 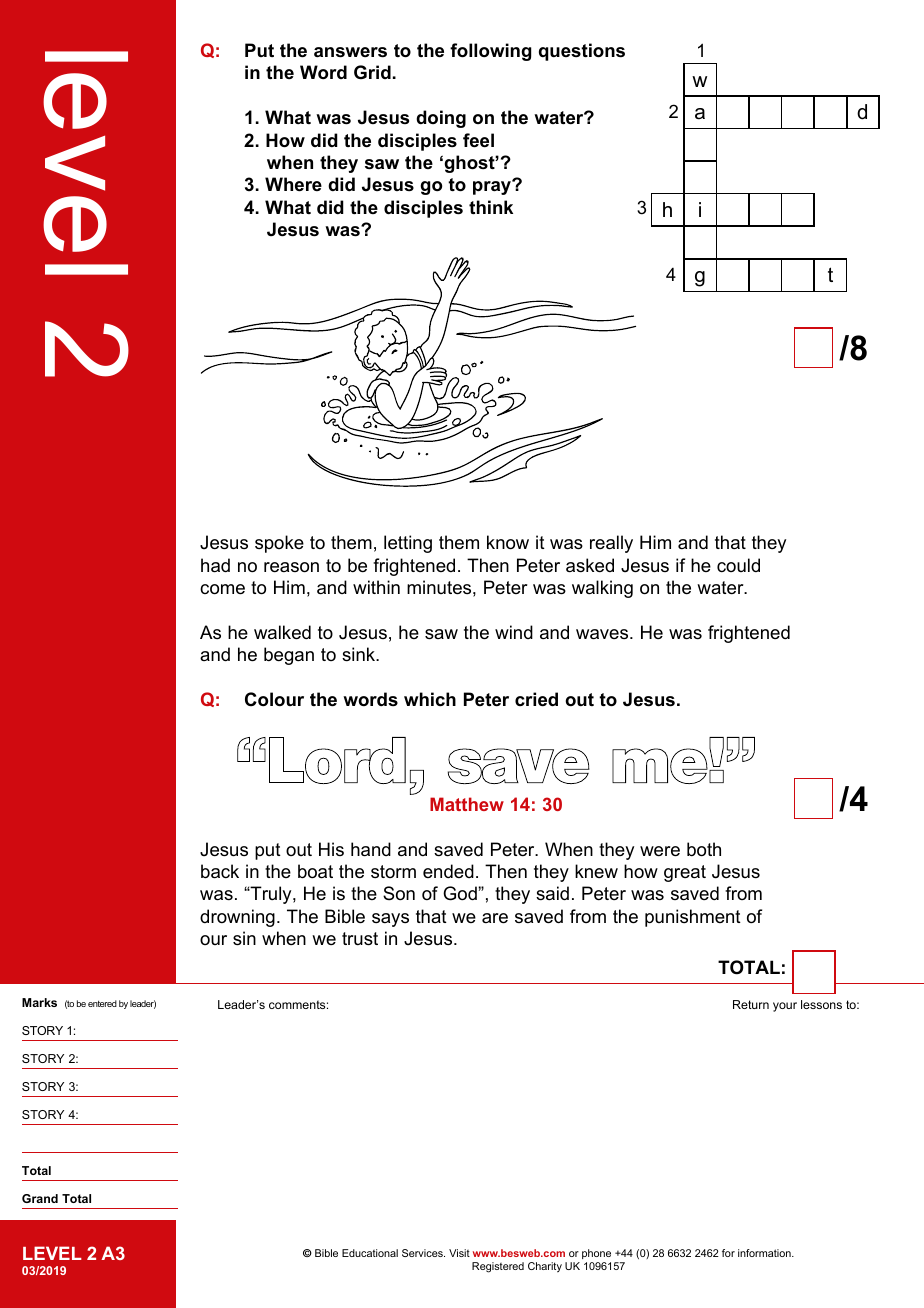 I want to click on come, so click(x=222, y=589).
